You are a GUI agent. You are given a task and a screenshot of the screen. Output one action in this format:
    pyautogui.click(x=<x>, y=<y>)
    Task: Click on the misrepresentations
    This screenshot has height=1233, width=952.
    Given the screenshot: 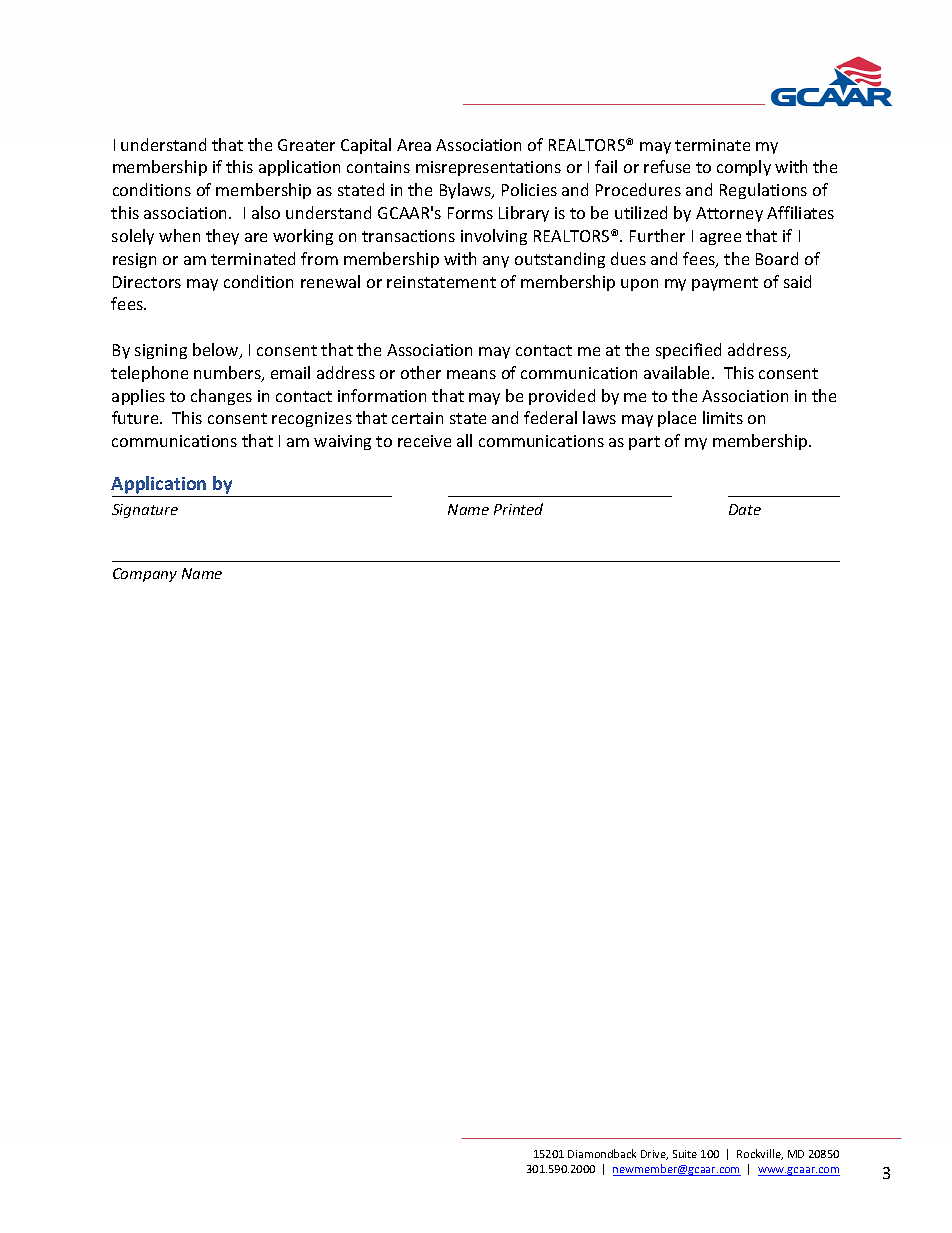 What is the action you would take?
    pyautogui.click(x=488, y=168)
